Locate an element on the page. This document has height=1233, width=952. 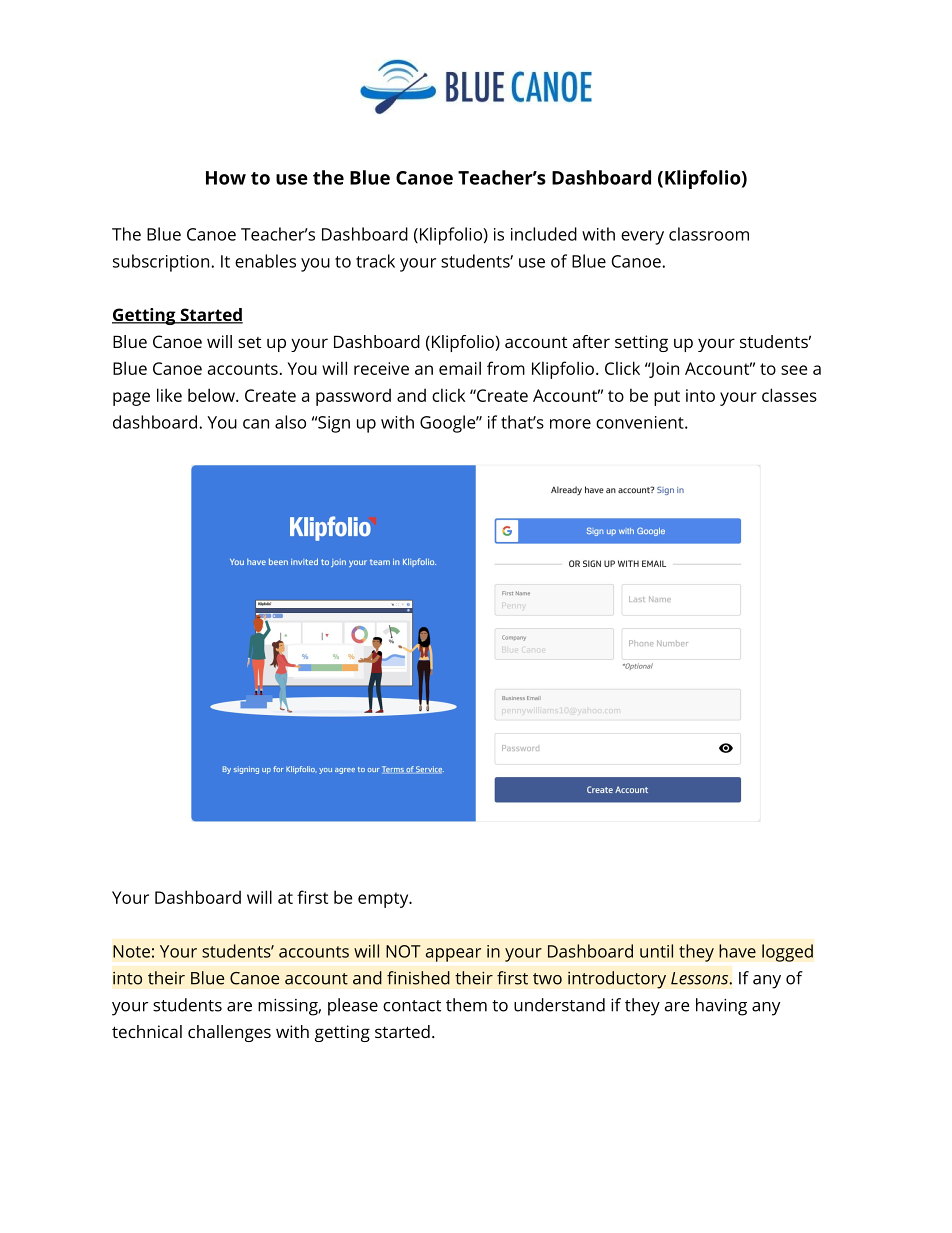
them is located at coordinates (466, 1005).
